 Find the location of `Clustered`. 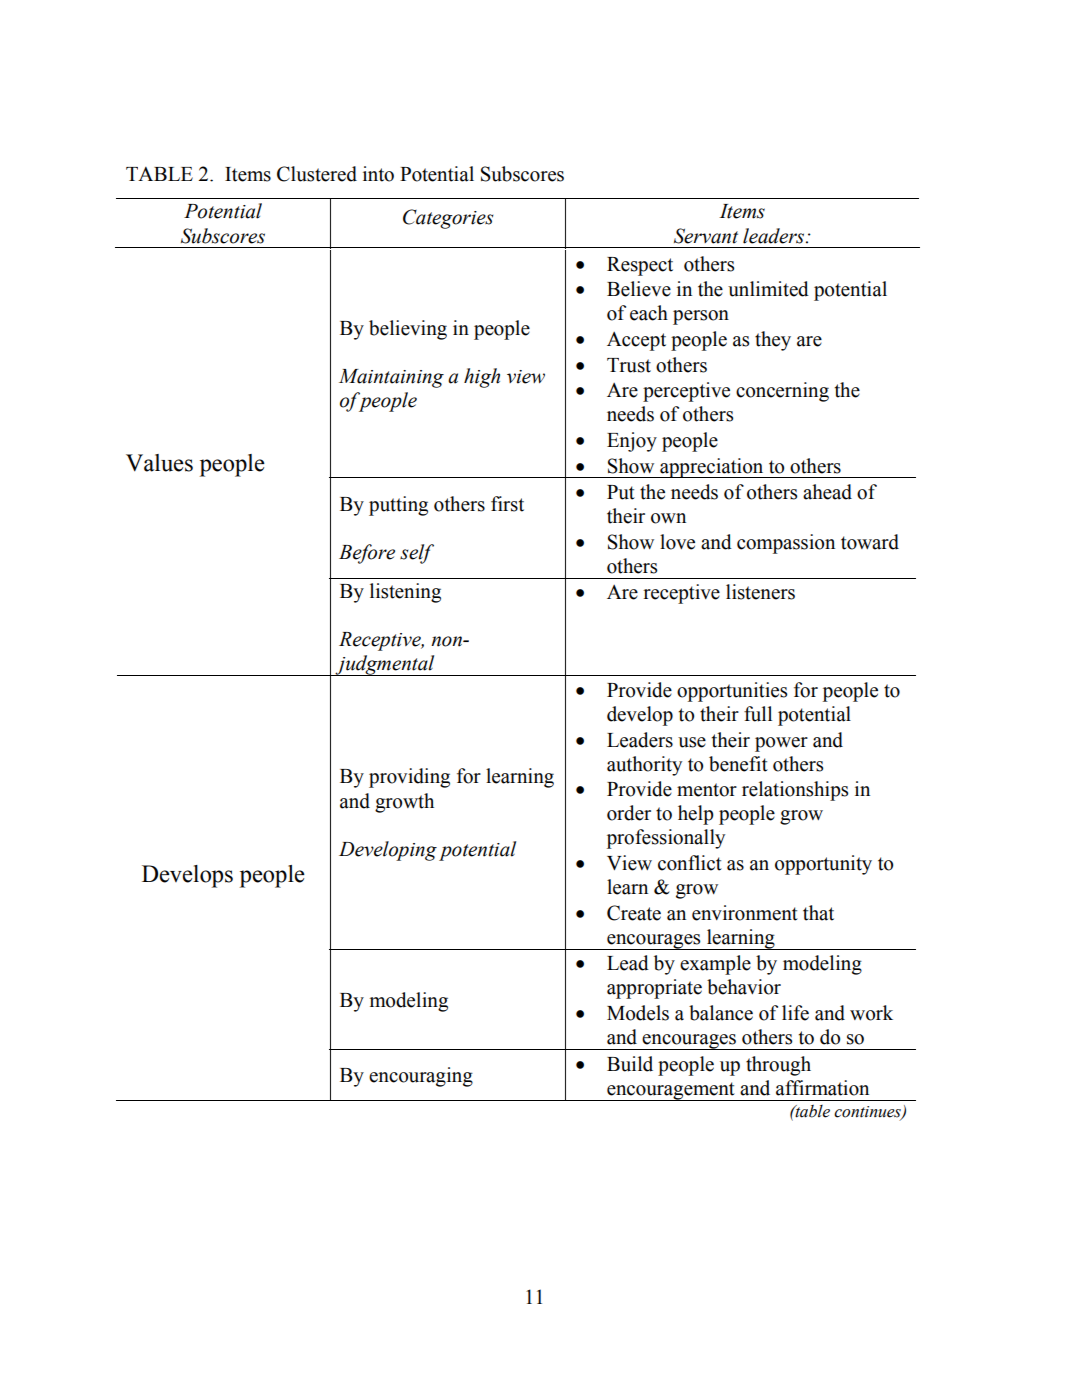

Clustered is located at coordinates (317, 174).
